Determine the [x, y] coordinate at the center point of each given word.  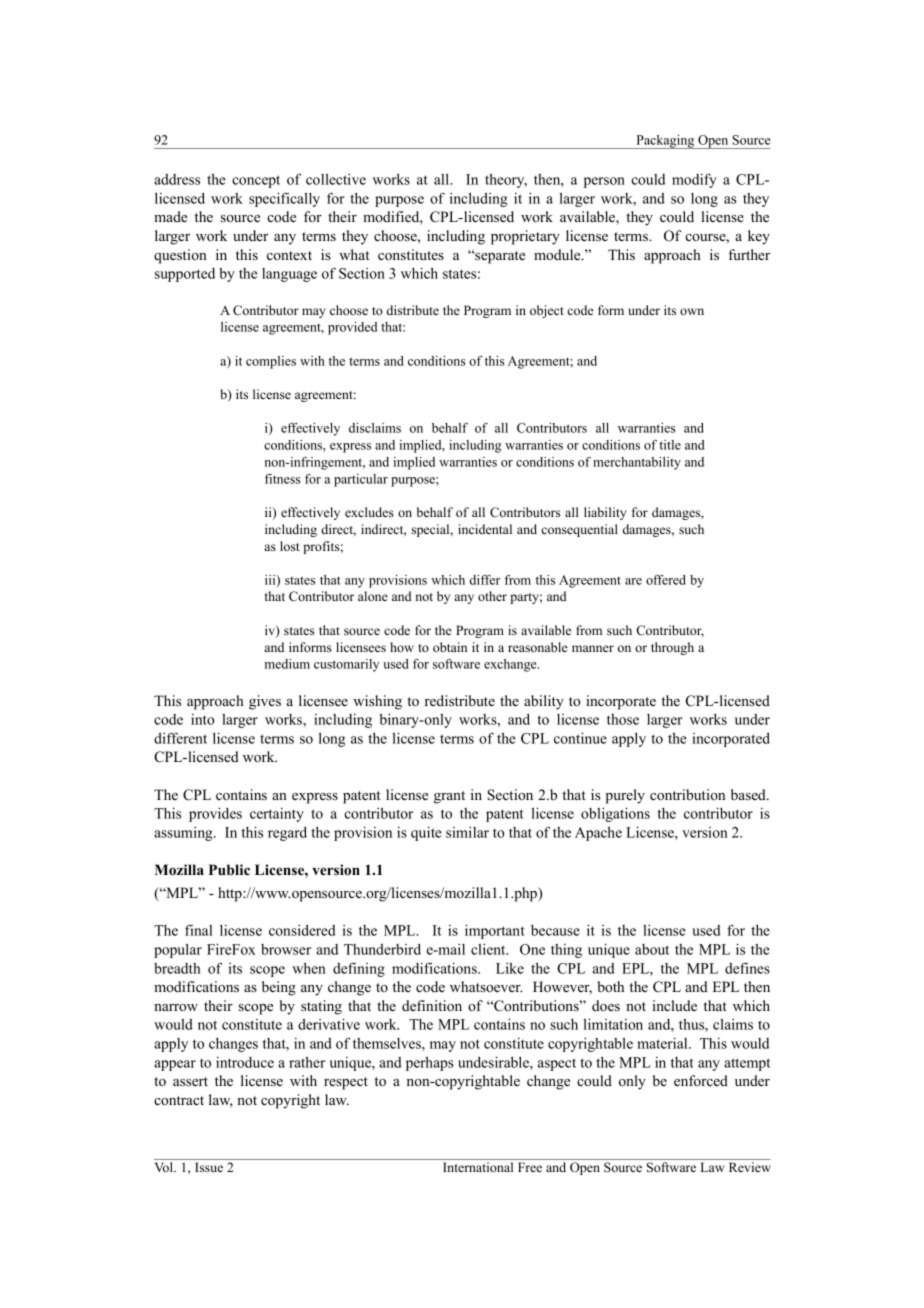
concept [256, 181]
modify [694, 180]
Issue [209, 1167]
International [478, 1167]
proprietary [525, 237]
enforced [701, 1080]
